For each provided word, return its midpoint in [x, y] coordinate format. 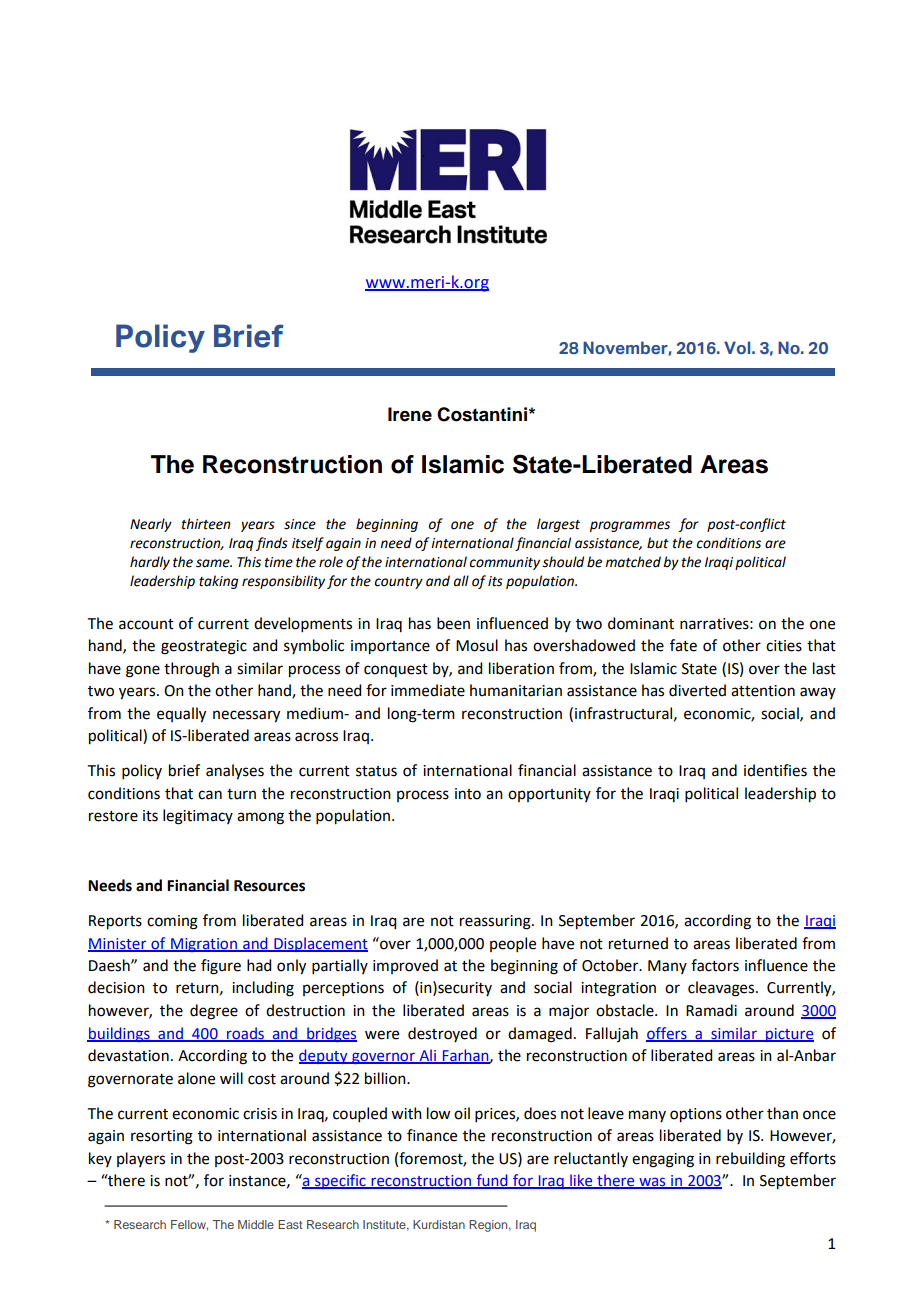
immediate [428, 690]
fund [492, 1181]
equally [181, 715]
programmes [630, 526]
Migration [204, 945]
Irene [410, 414]
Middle [256, 1224]
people [513, 944]
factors [715, 965]
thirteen [206, 524]
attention [763, 691]
